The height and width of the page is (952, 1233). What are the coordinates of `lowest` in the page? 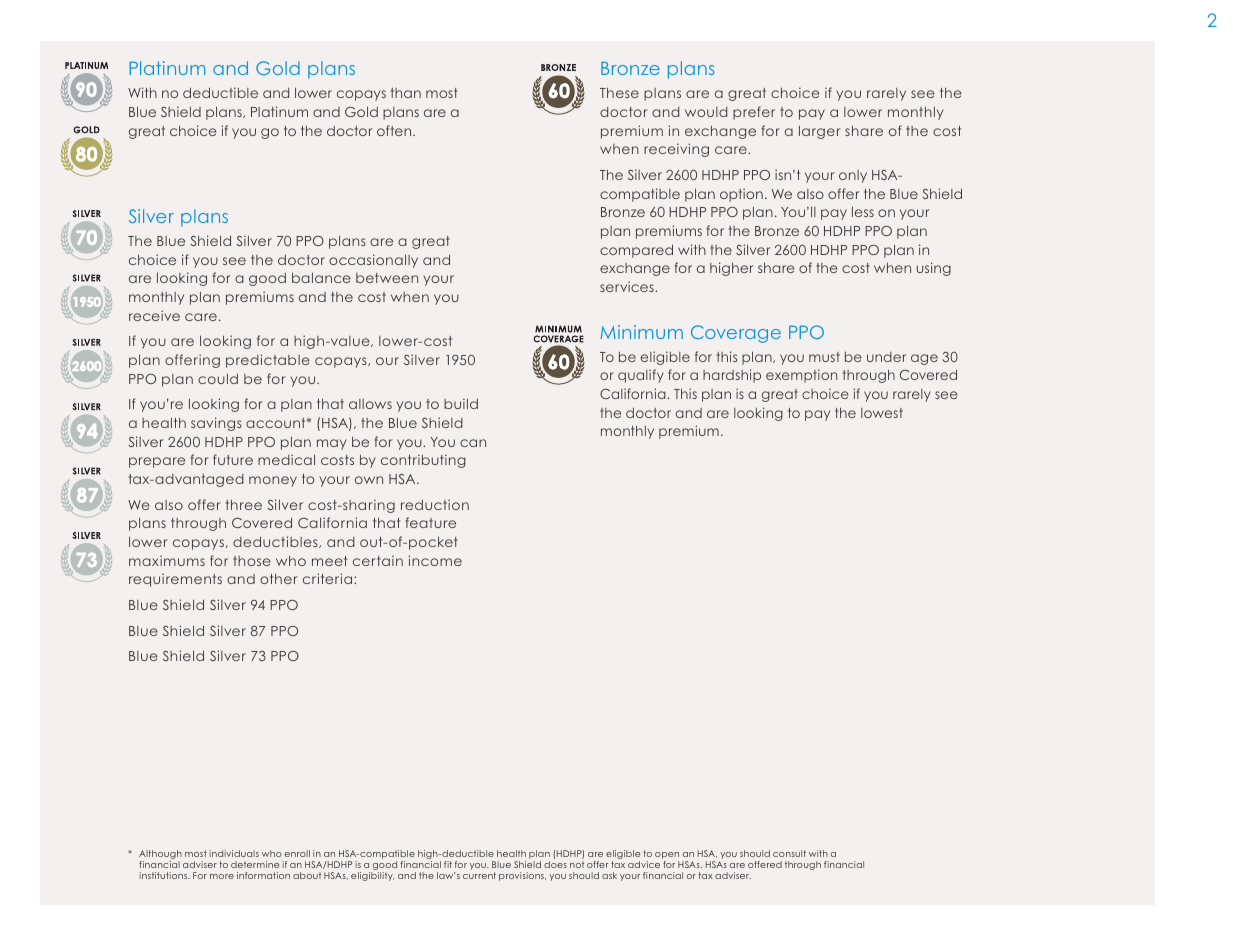 It's located at (882, 413).
